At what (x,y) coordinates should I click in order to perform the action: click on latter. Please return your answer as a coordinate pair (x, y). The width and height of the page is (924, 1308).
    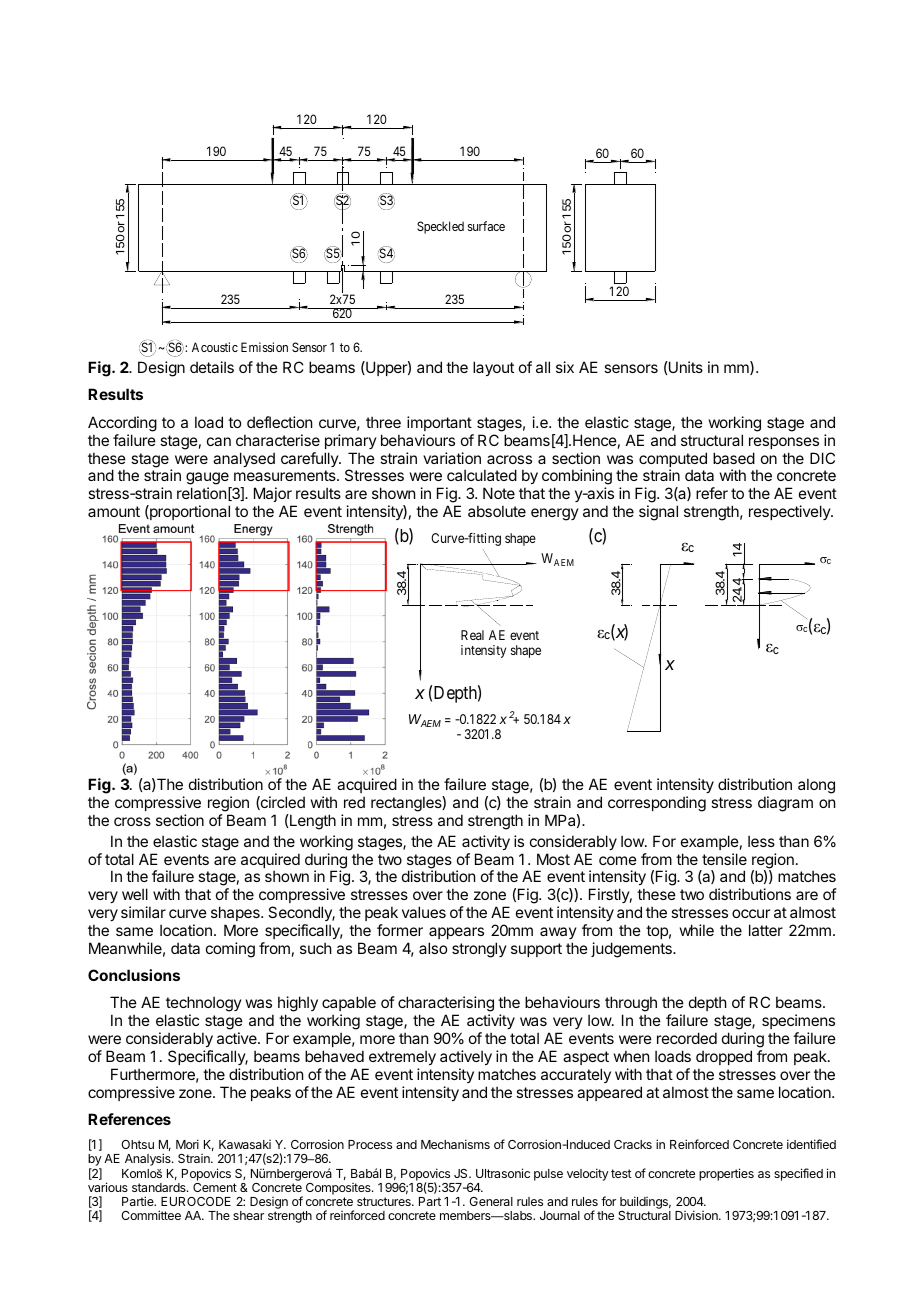
    Looking at the image, I should click on (766, 930).
